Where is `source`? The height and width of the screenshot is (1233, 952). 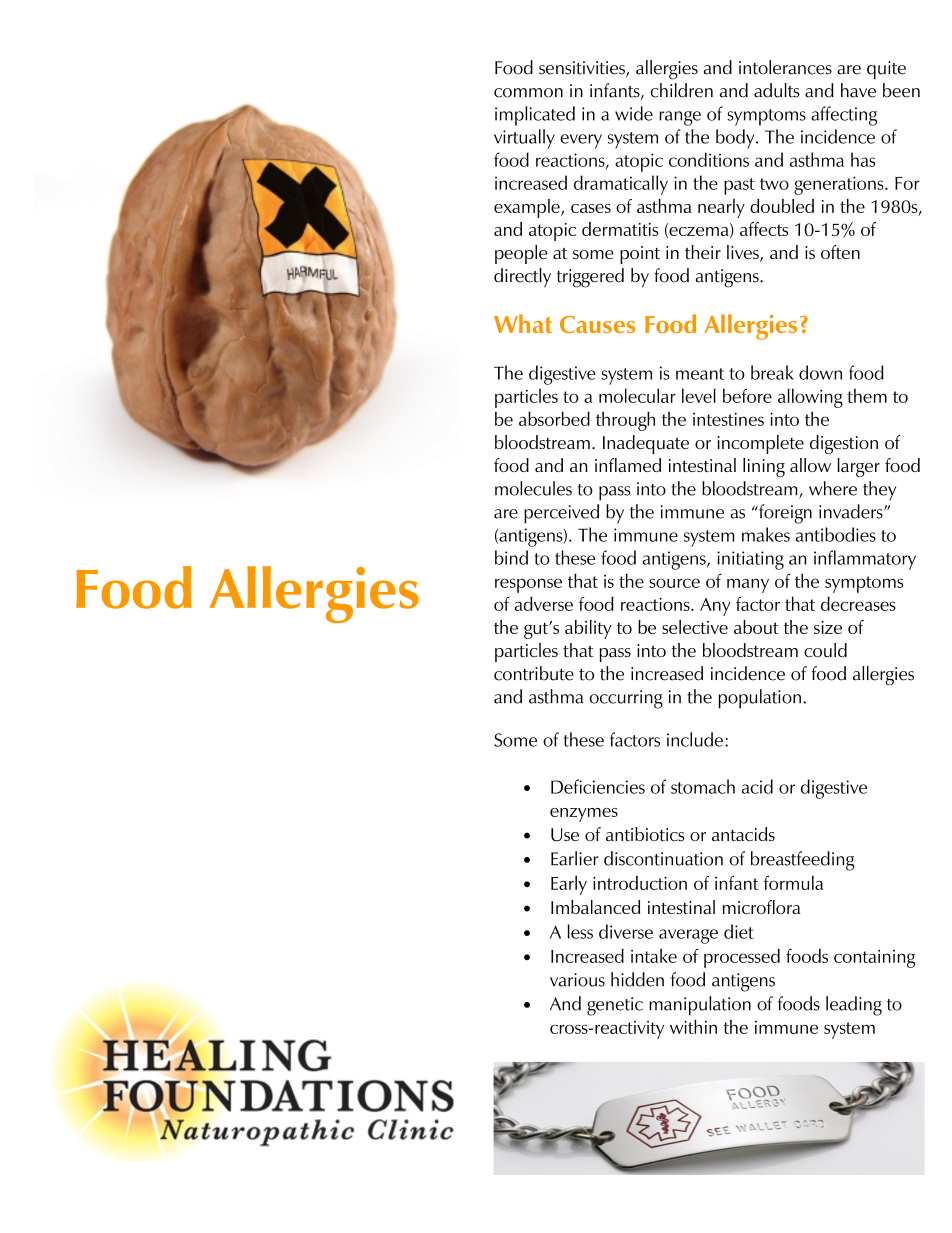 source is located at coordinates (674, 583).
